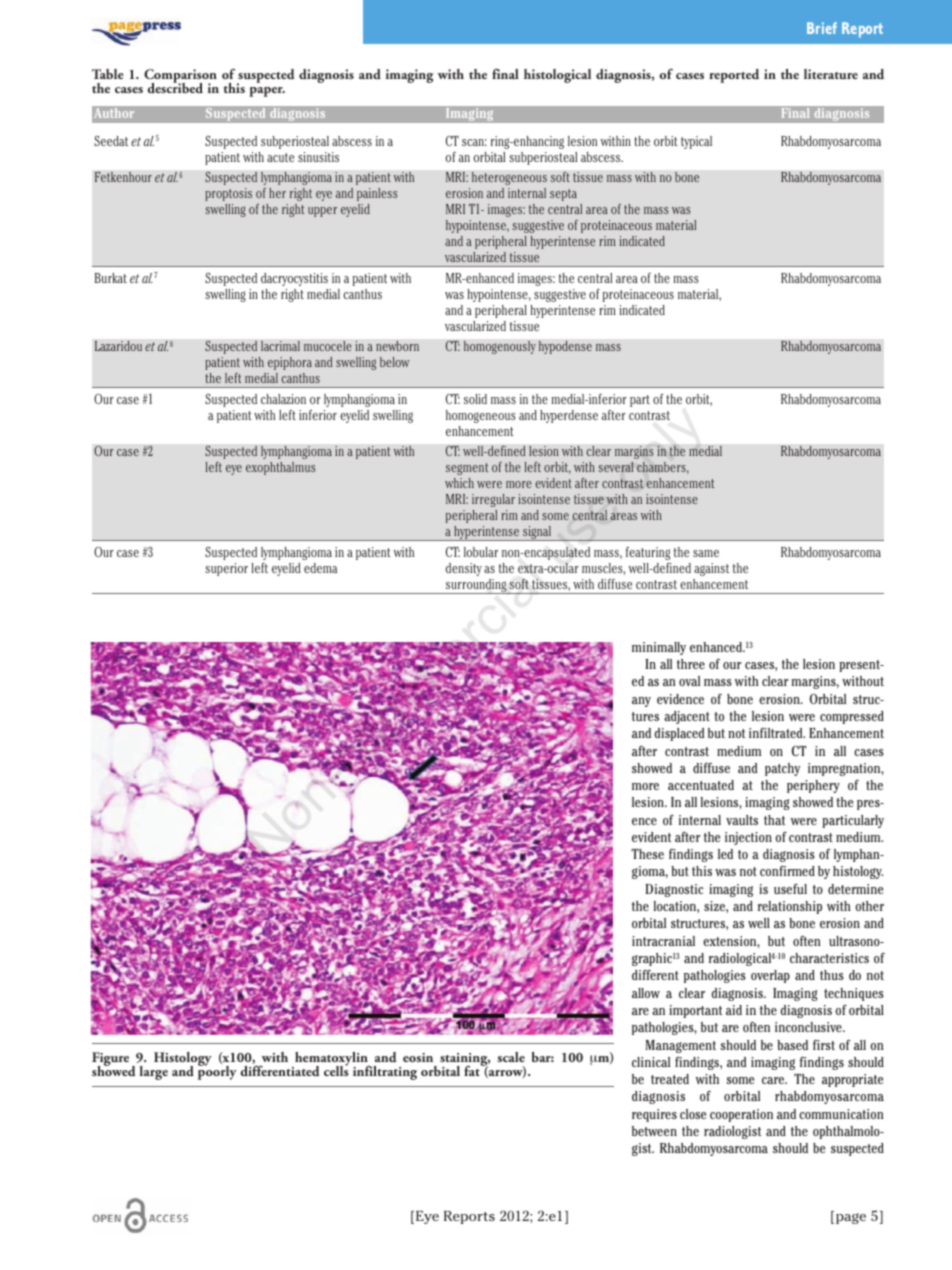 The image size is (952, 1270). What do you see at coordinates (647, 854) in the page?
I see `These` at bounding box center [647, 854].
